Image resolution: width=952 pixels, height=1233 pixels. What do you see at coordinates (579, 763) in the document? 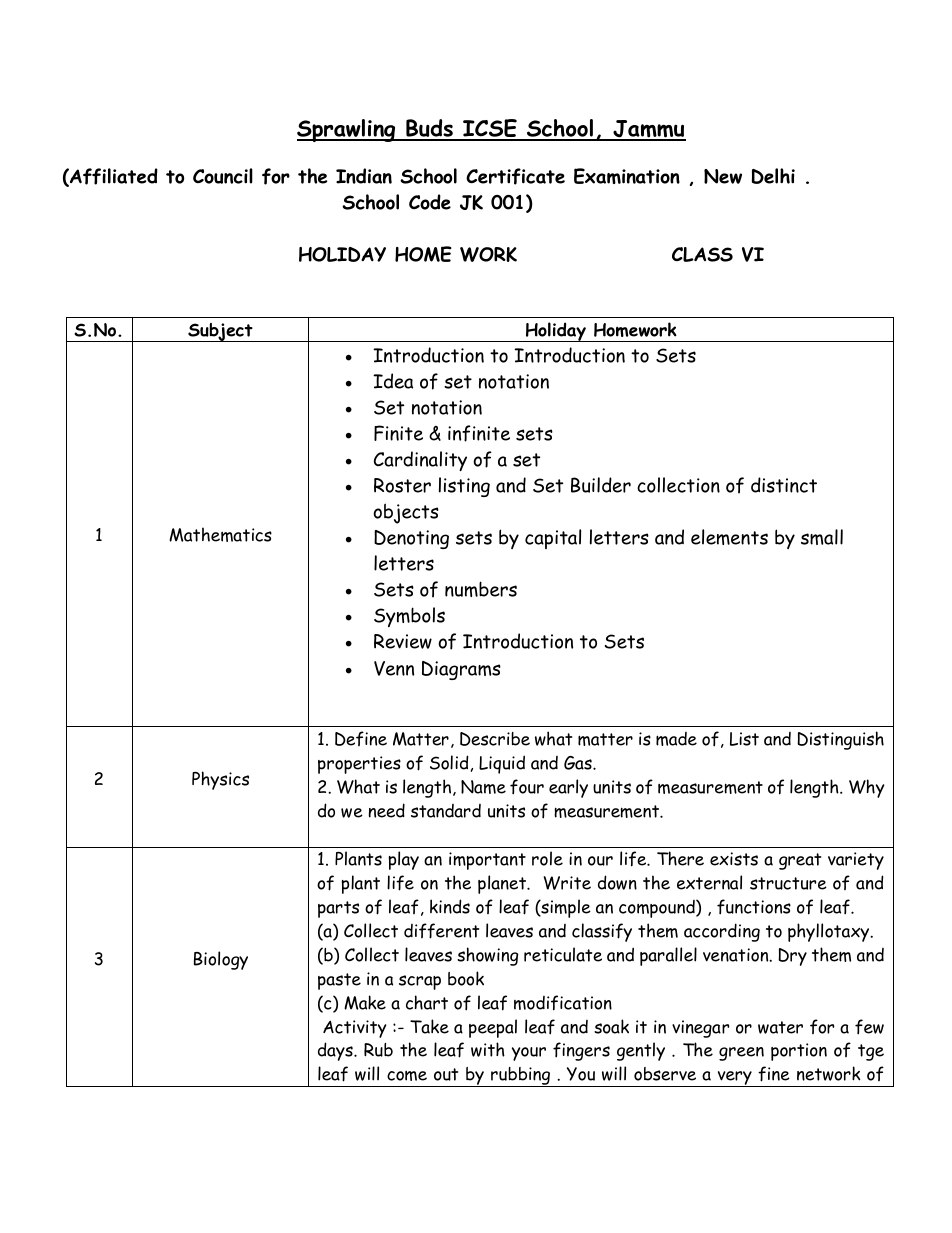
I see `Gas` at bounding box center [579, 763].
